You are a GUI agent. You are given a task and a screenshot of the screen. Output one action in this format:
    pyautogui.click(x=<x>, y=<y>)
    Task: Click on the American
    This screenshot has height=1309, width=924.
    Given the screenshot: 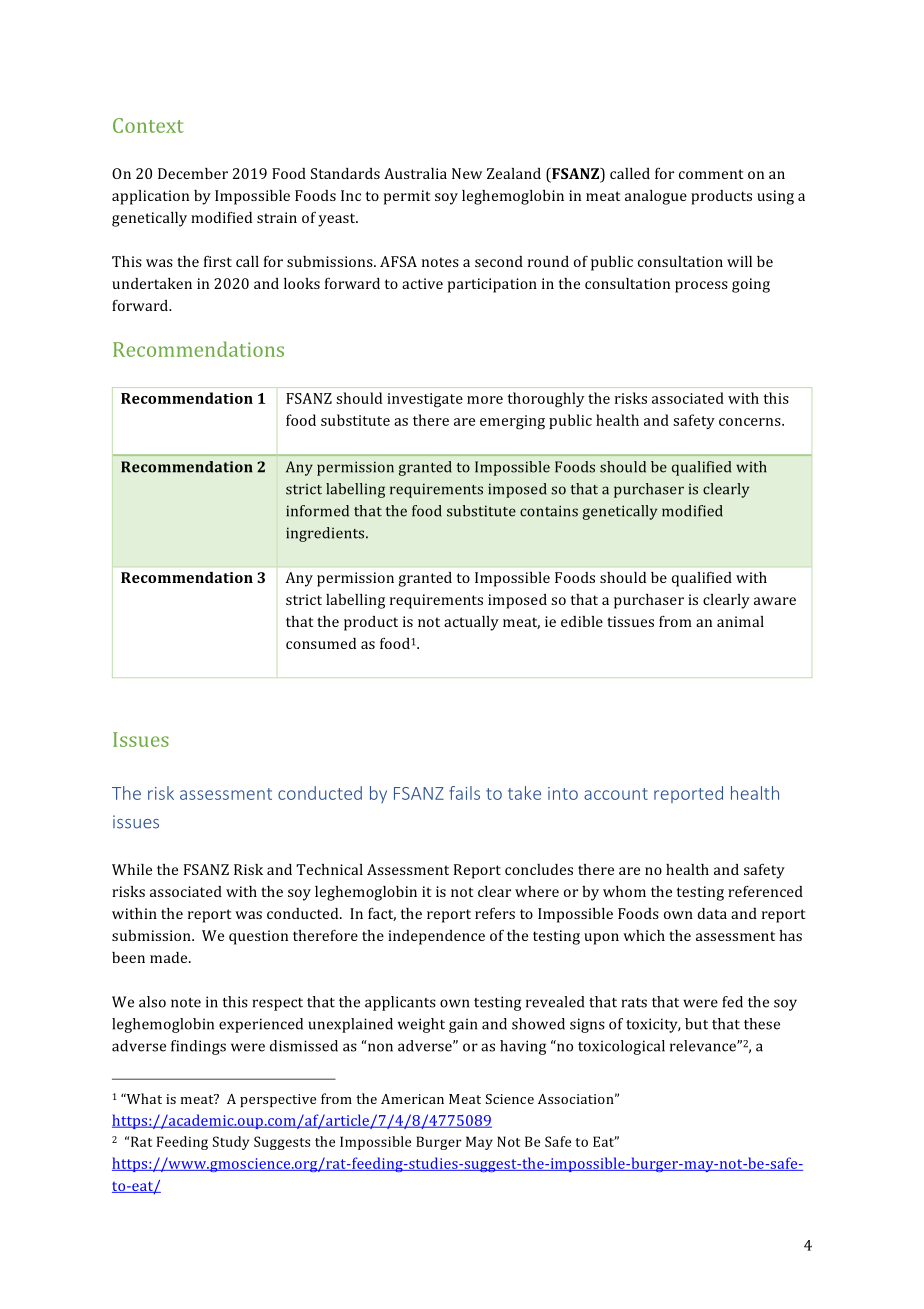 What is the action you would take?
    pyautogui.click(x=412, y=1099)
